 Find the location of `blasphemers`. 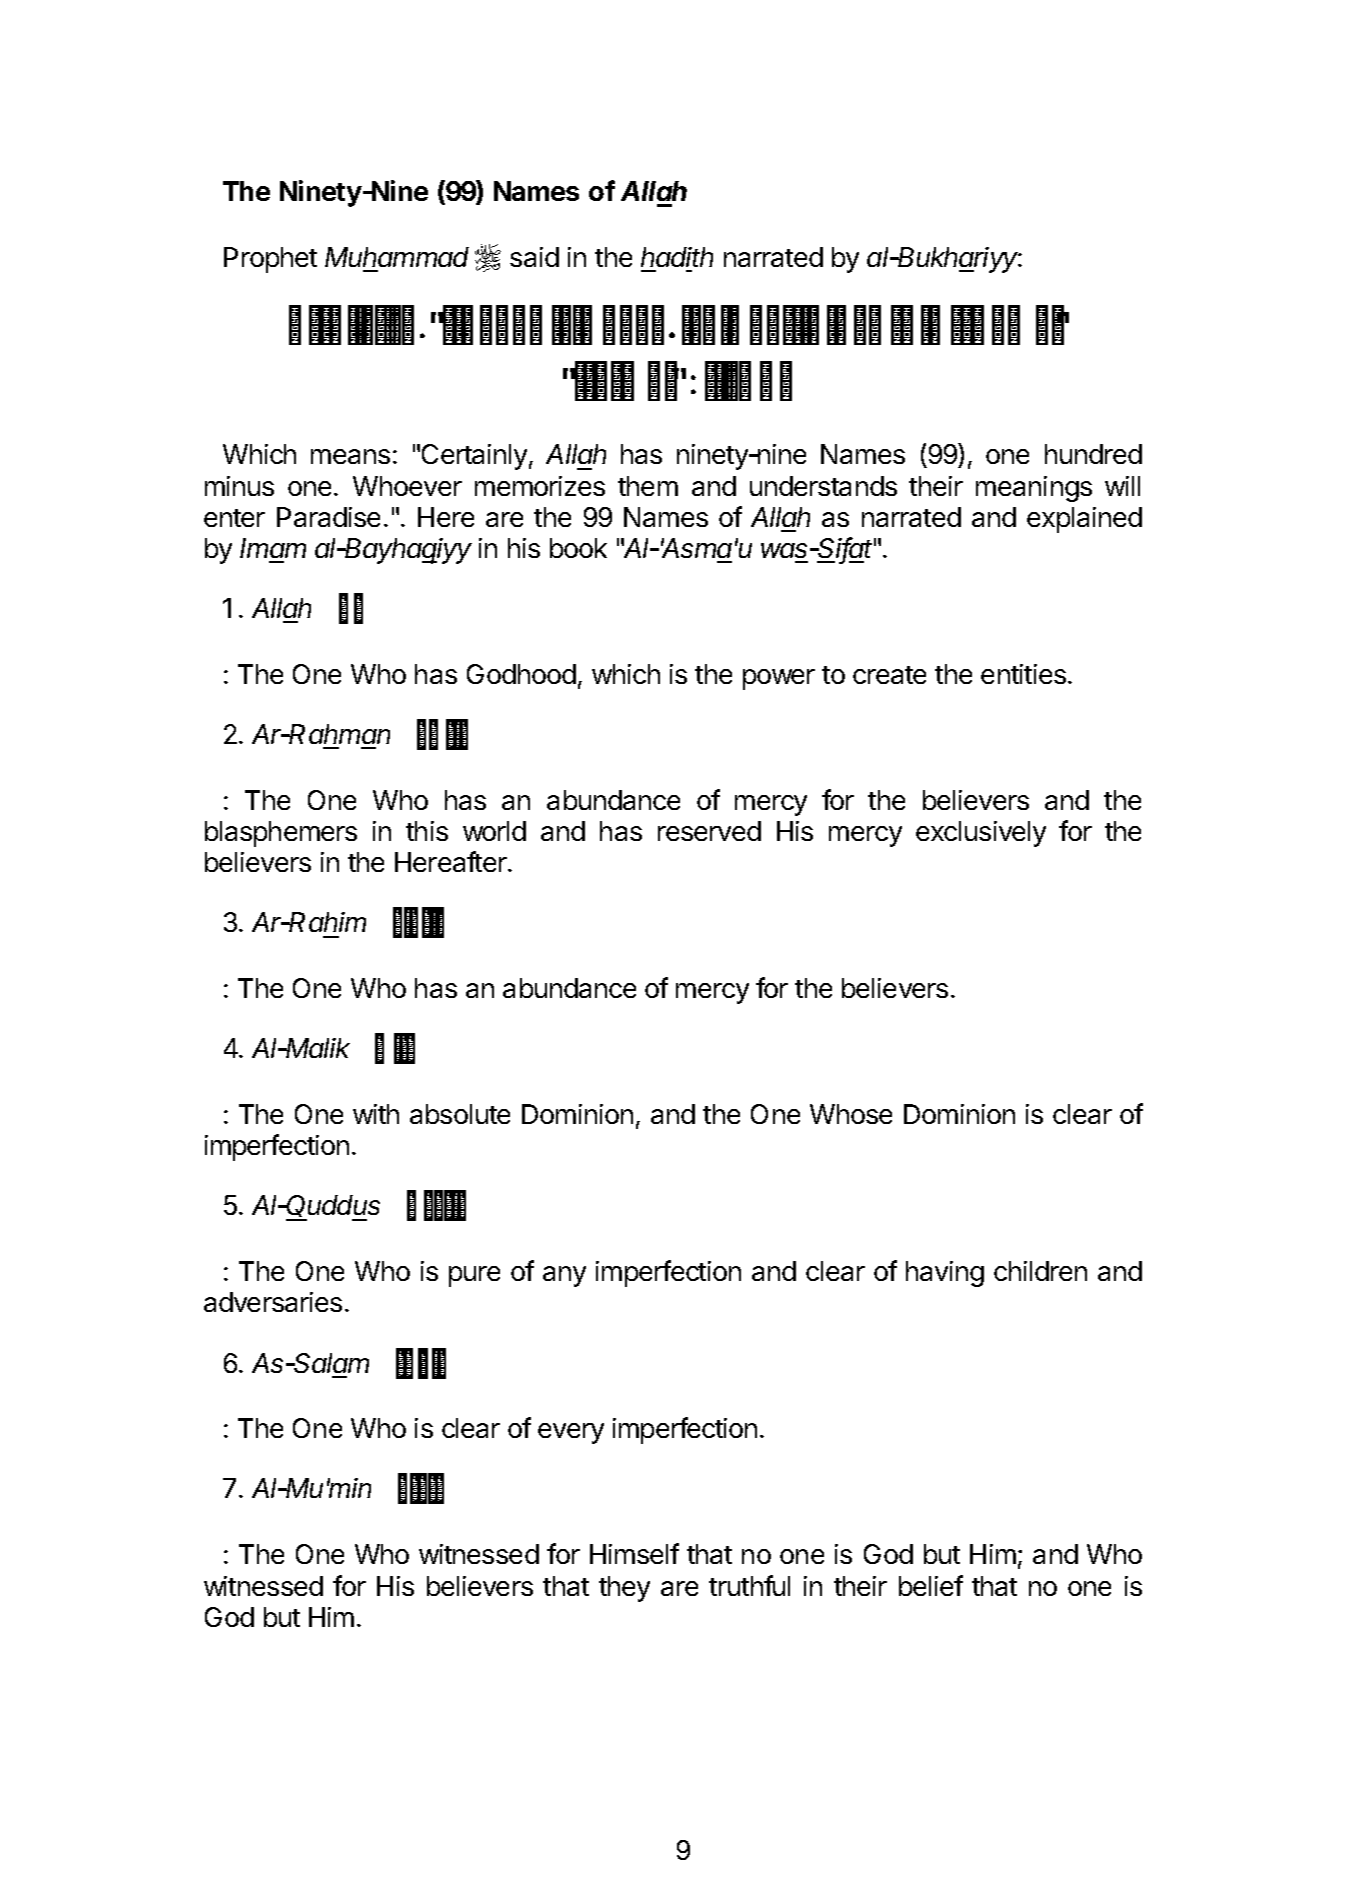

blasphemers is located at coordinates (281, 834).
